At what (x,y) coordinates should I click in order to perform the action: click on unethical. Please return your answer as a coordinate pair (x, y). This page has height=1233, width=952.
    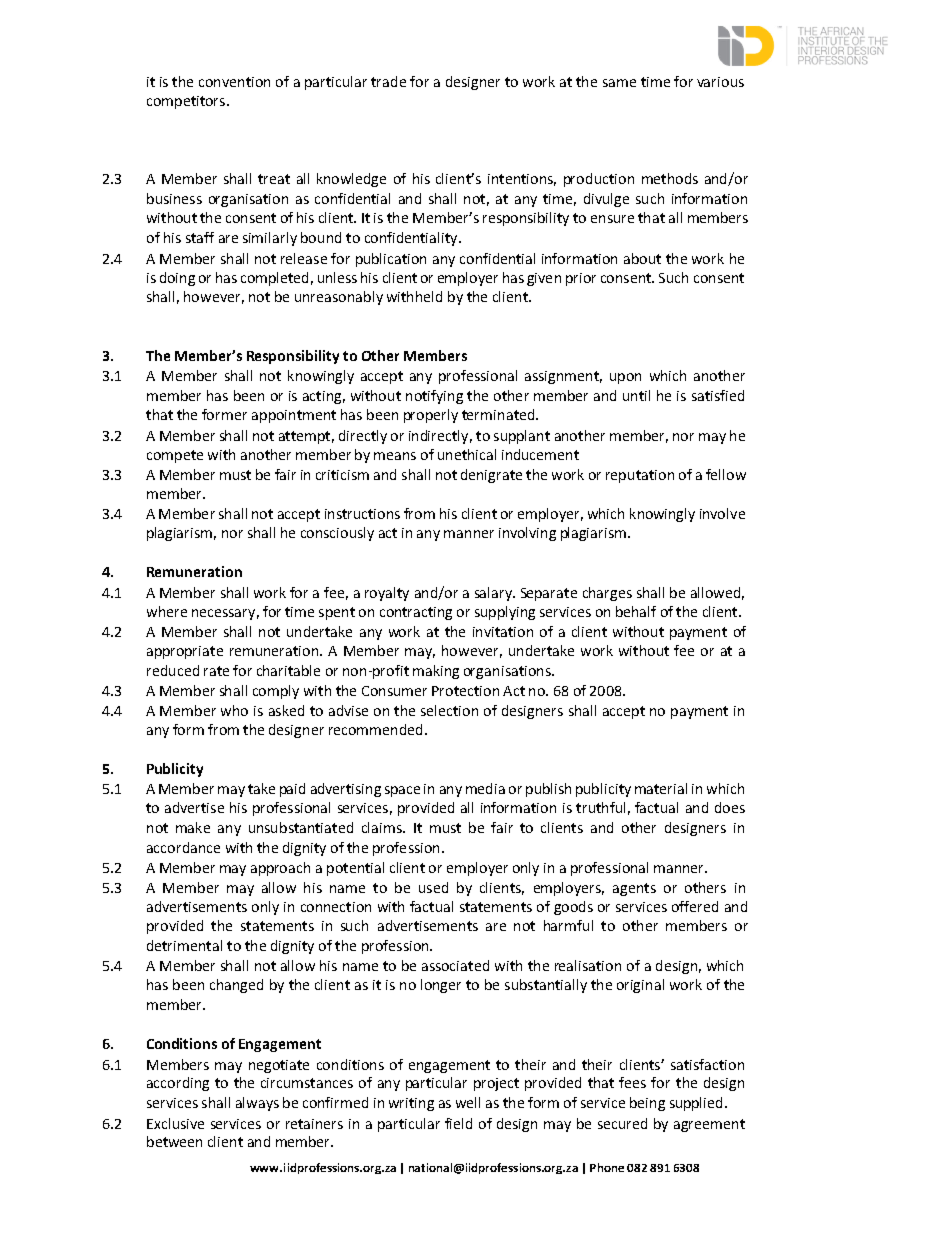
    Looking at the image, I should click on (467, 454).
